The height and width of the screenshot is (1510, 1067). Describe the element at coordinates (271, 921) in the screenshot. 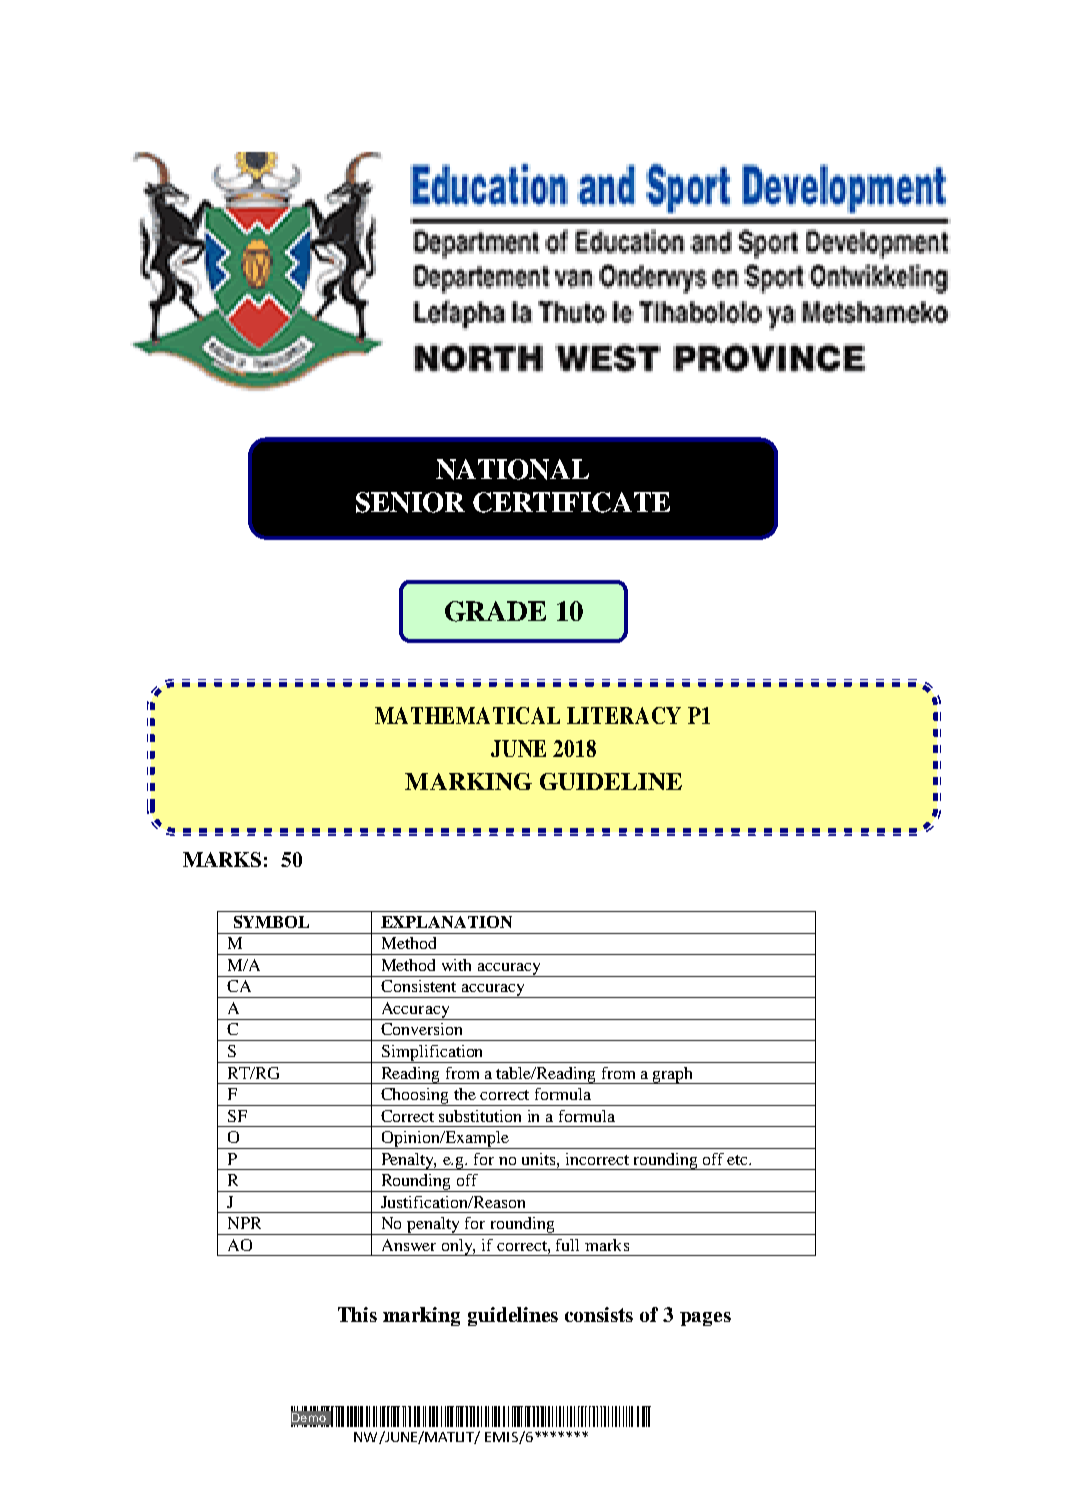

I see `SYMBOL` at that location.
